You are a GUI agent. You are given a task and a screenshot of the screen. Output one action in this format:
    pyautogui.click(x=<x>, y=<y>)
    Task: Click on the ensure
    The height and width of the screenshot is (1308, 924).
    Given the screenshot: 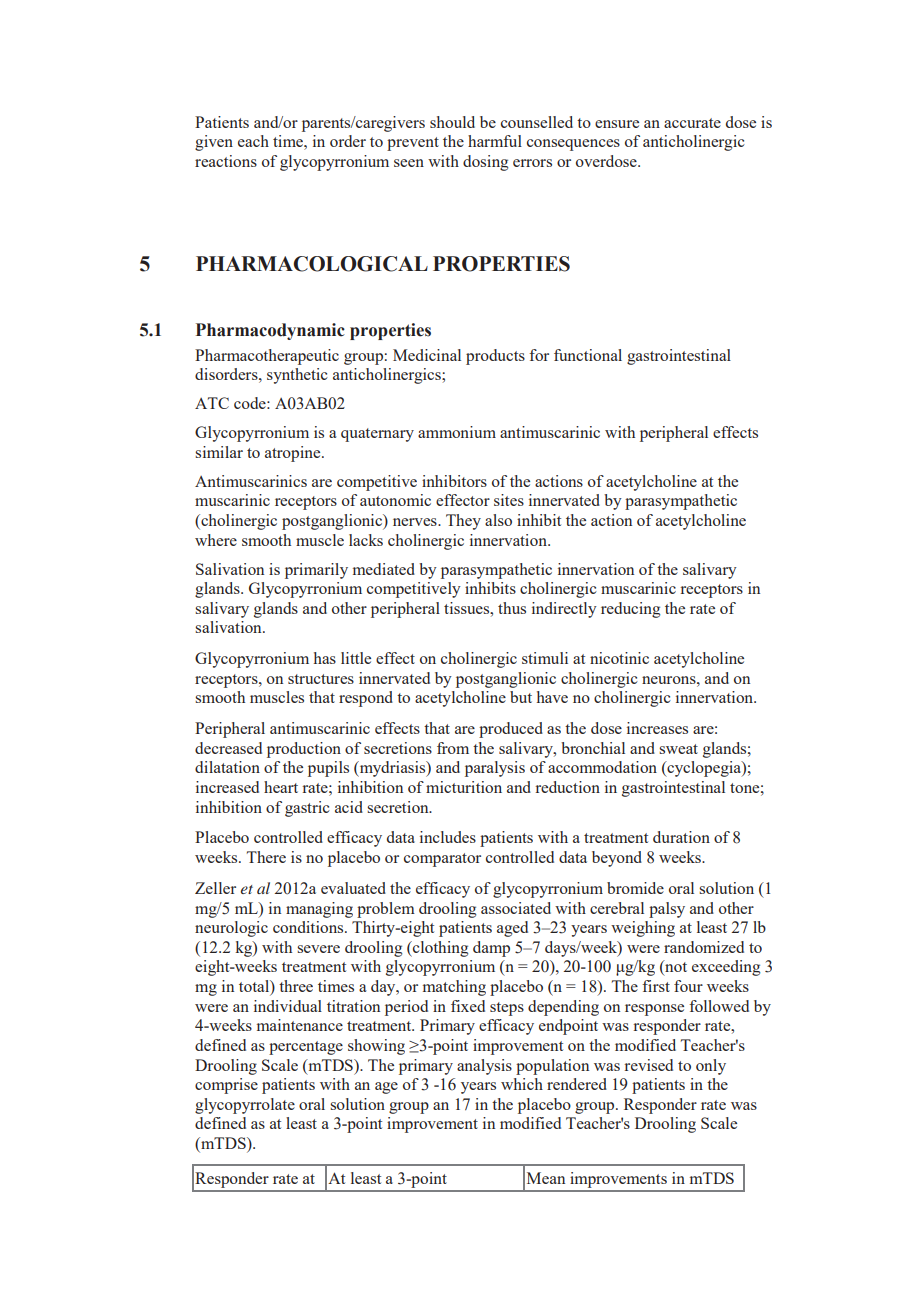 What is the action you would take?
    pyautogui.click(x=617, y=124)
